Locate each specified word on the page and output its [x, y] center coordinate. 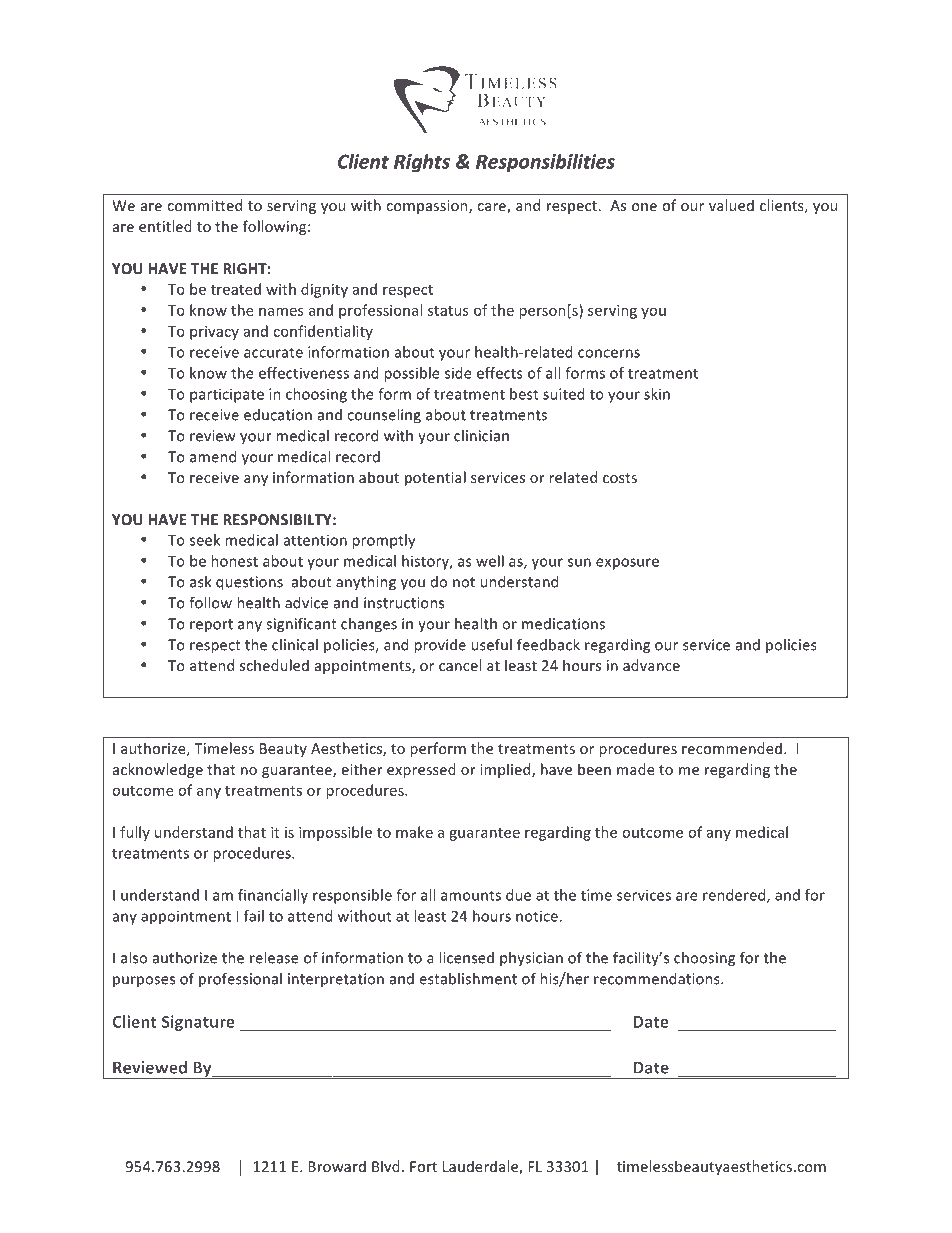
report [211, 626]
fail [254, 916]
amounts [471, 895]
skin [657, 394]
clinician [481, 436]
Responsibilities [545, 163]
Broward [337, 1166]
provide [440, 646]
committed [204, 205]
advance [651, 665]
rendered [735, 896]
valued [731, 205]
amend [213, 457]
